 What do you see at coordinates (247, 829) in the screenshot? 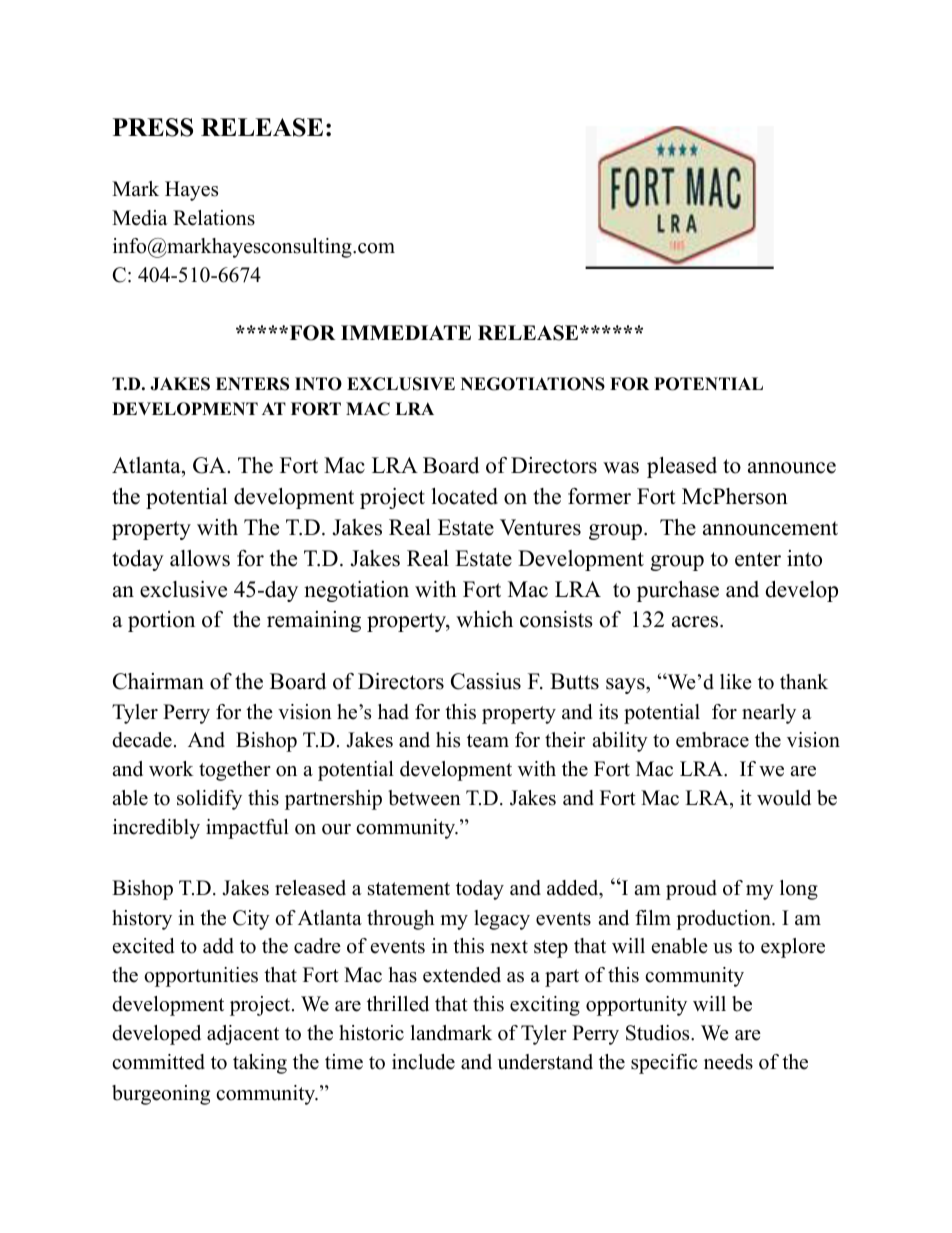
I see `impactful` at bounding box center [247, 829].
